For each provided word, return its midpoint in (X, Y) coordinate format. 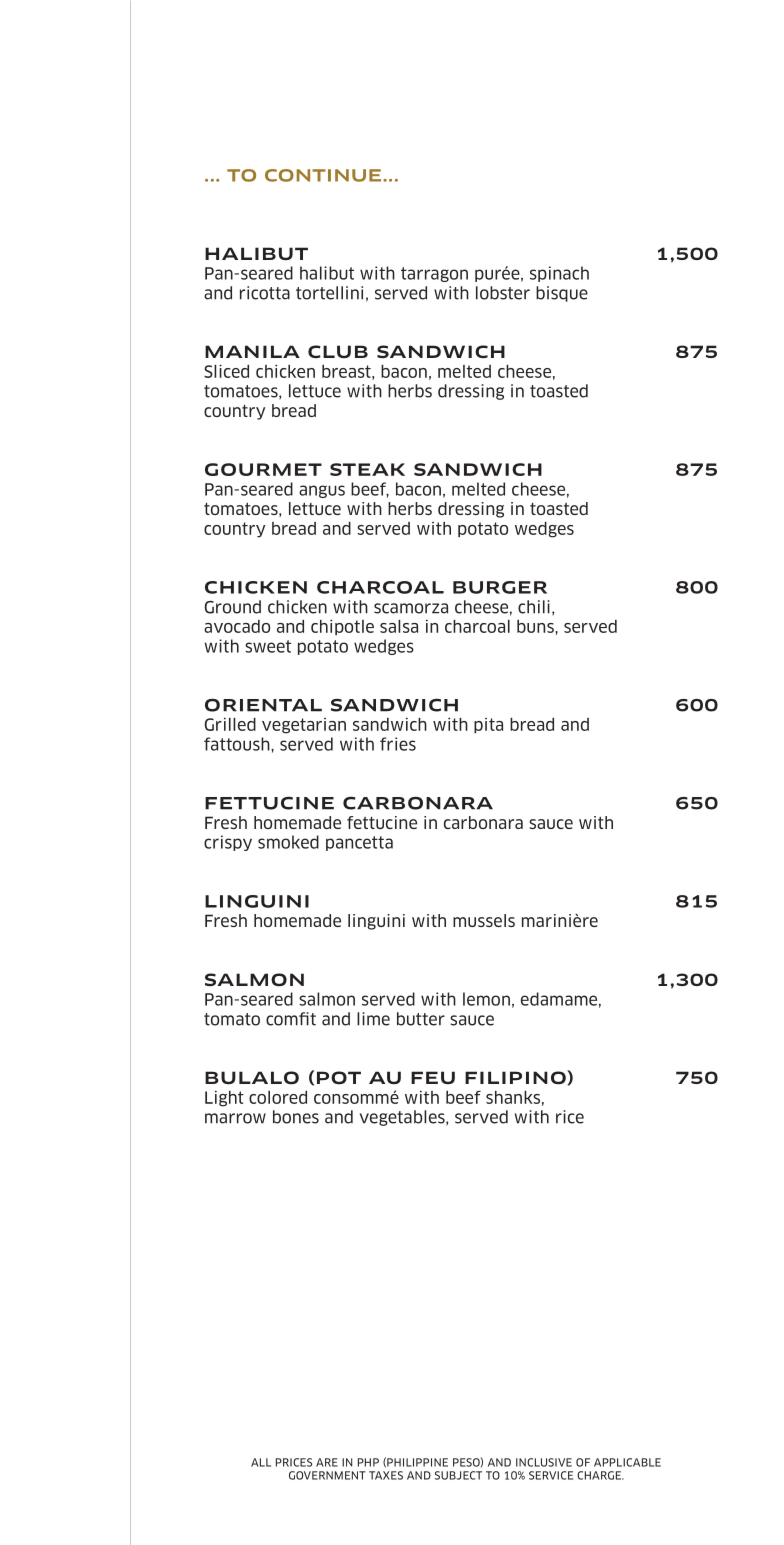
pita (488, 725)
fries (398, 744)
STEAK (367, 469)
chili (534, 607)
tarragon (434, 274)
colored (278, 1097)
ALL (261, 1462)
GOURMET (263, 469)
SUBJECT (458, 1475)
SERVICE (551, 1475)
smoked (288, 842)
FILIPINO (516, 1077)
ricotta (265, 293)
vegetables (403, 1118)
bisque (562, 294)
